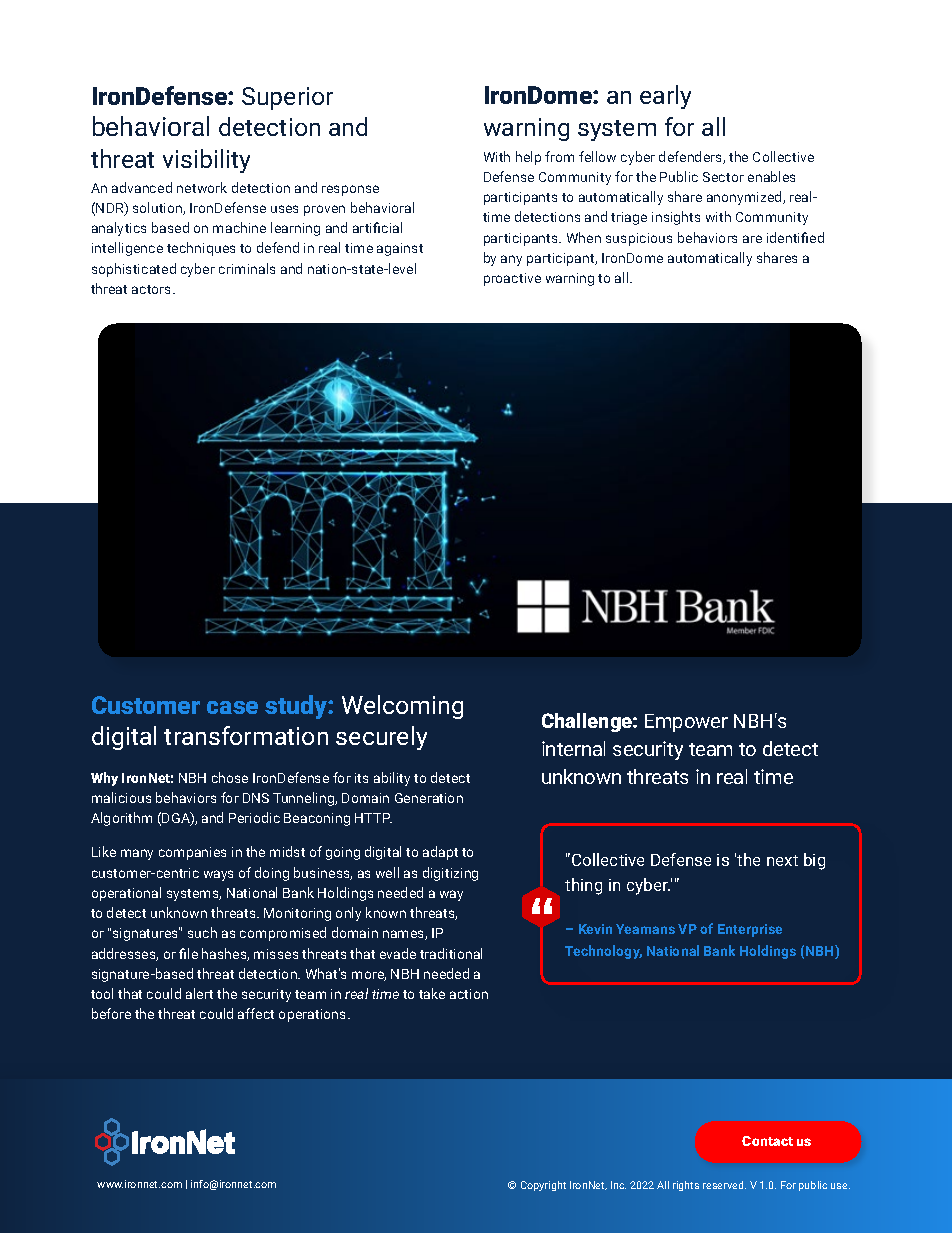  Describe the element at coordinates (795, 237) in the screenshot. I see `identified` at that location.
